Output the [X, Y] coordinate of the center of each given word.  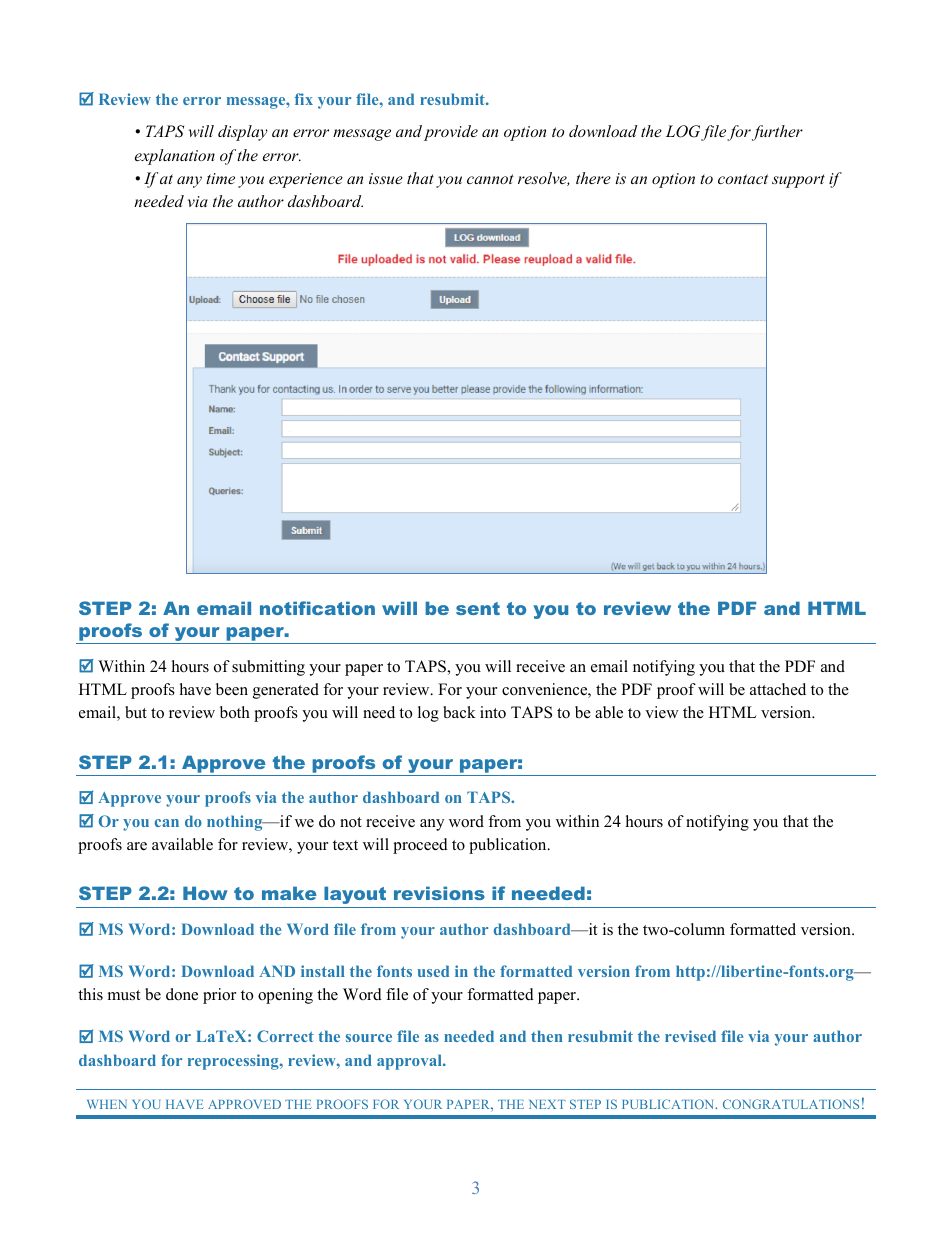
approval [410, 1062]
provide [451, 133]
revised [690, 1036]
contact [743, 179]
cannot [490, 179]
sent [478, 608]
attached [778, 689]
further [777, 133]
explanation [175, 157]
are [137, 846]
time [220, 178]
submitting [268, 668]
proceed [420, 846]
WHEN [107, 1104]
